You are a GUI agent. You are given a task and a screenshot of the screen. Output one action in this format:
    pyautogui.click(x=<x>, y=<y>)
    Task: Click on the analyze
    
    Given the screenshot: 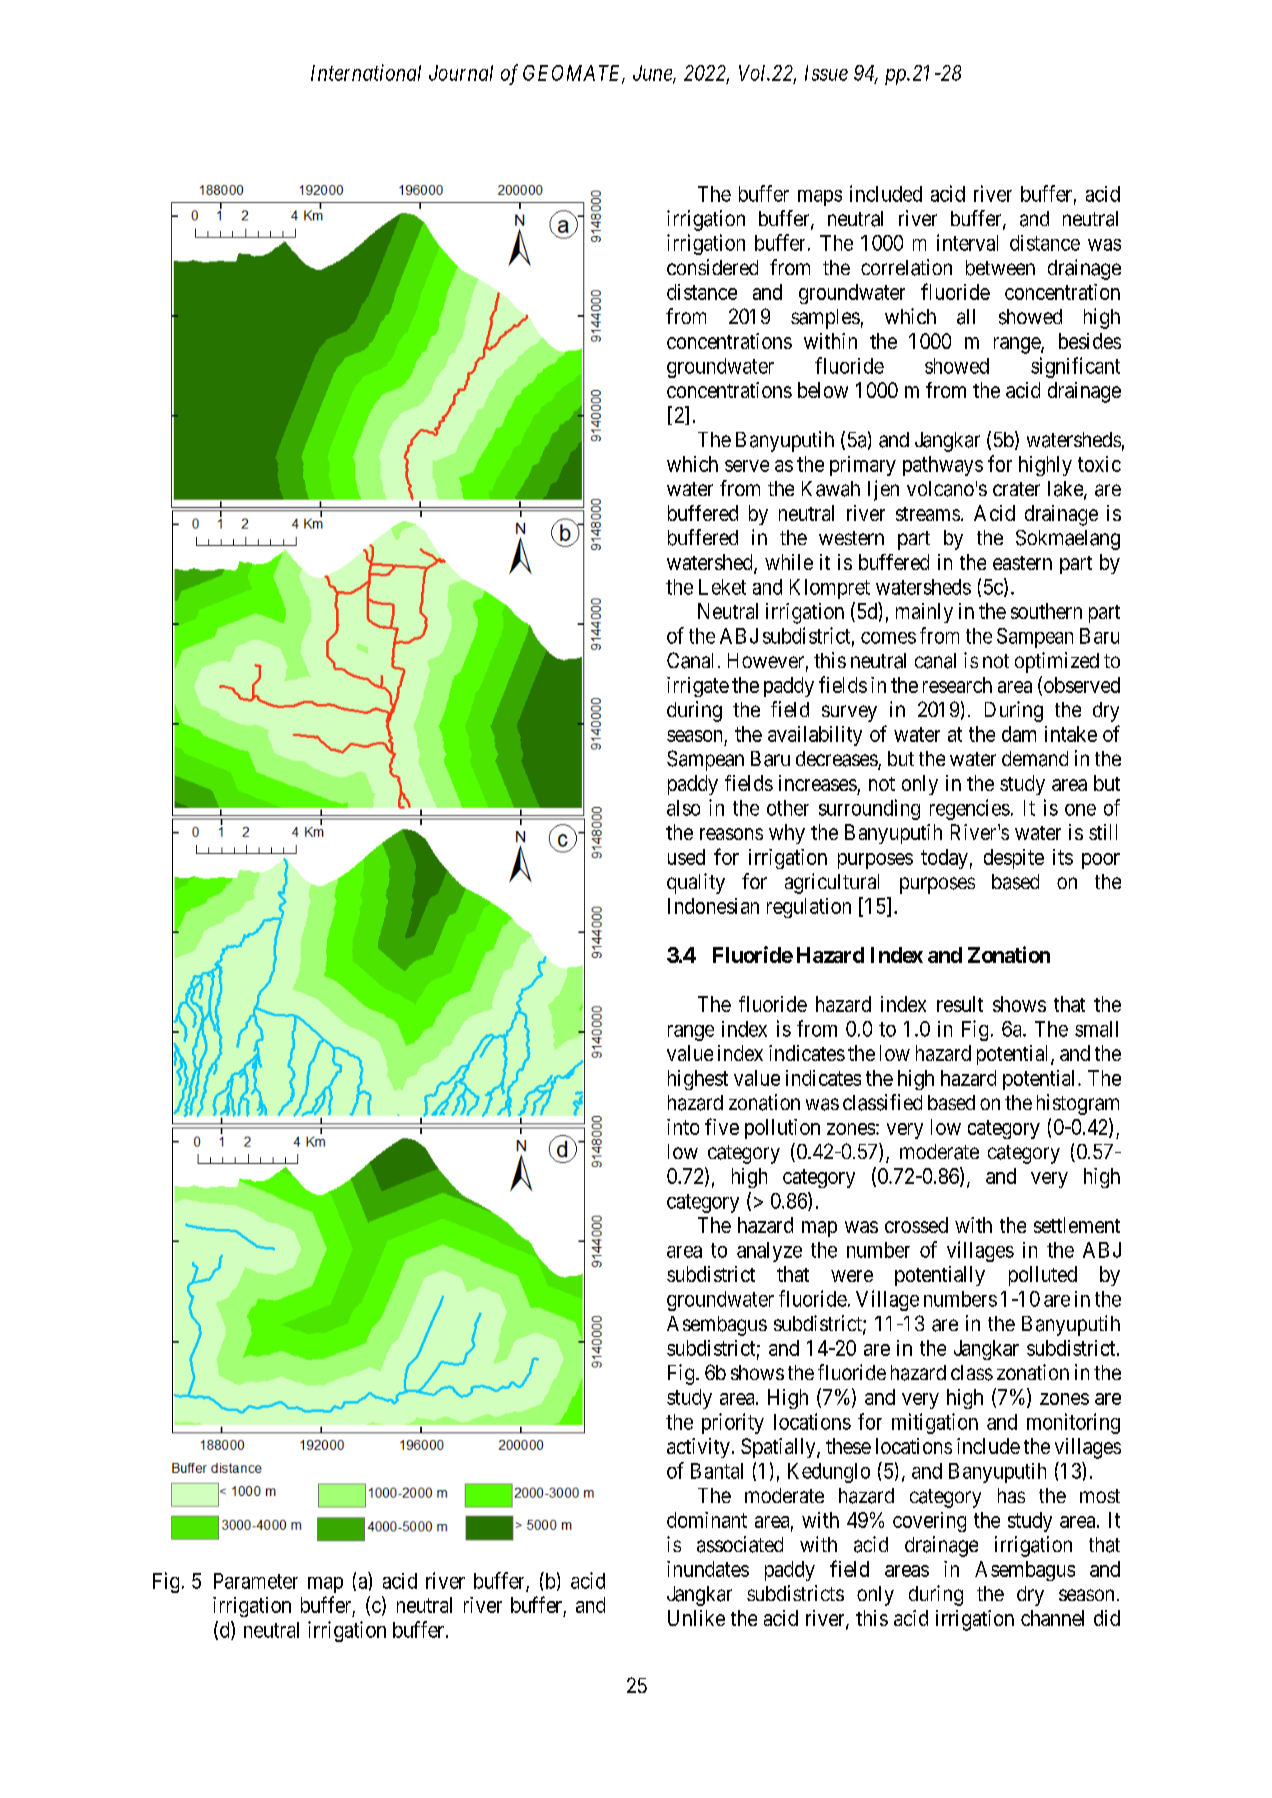 What is the action you would take?
    pyautogui.click(x=769, y=1252)
